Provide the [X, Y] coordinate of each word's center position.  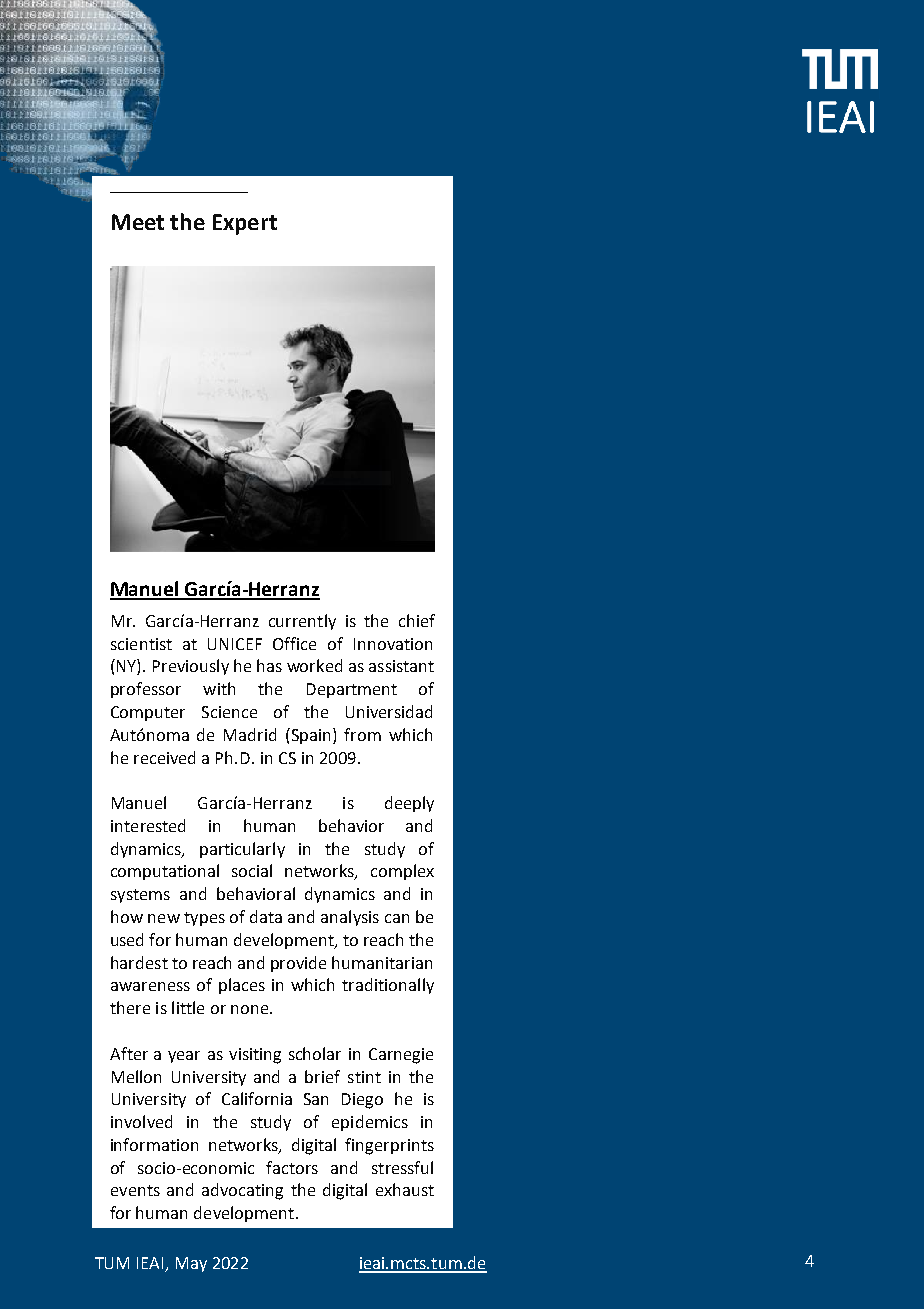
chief [417, 620]
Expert [245, 224]
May [191, 1264]
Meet [138, 222]
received [164, 757]
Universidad [389, 711]
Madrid [250, 734]
